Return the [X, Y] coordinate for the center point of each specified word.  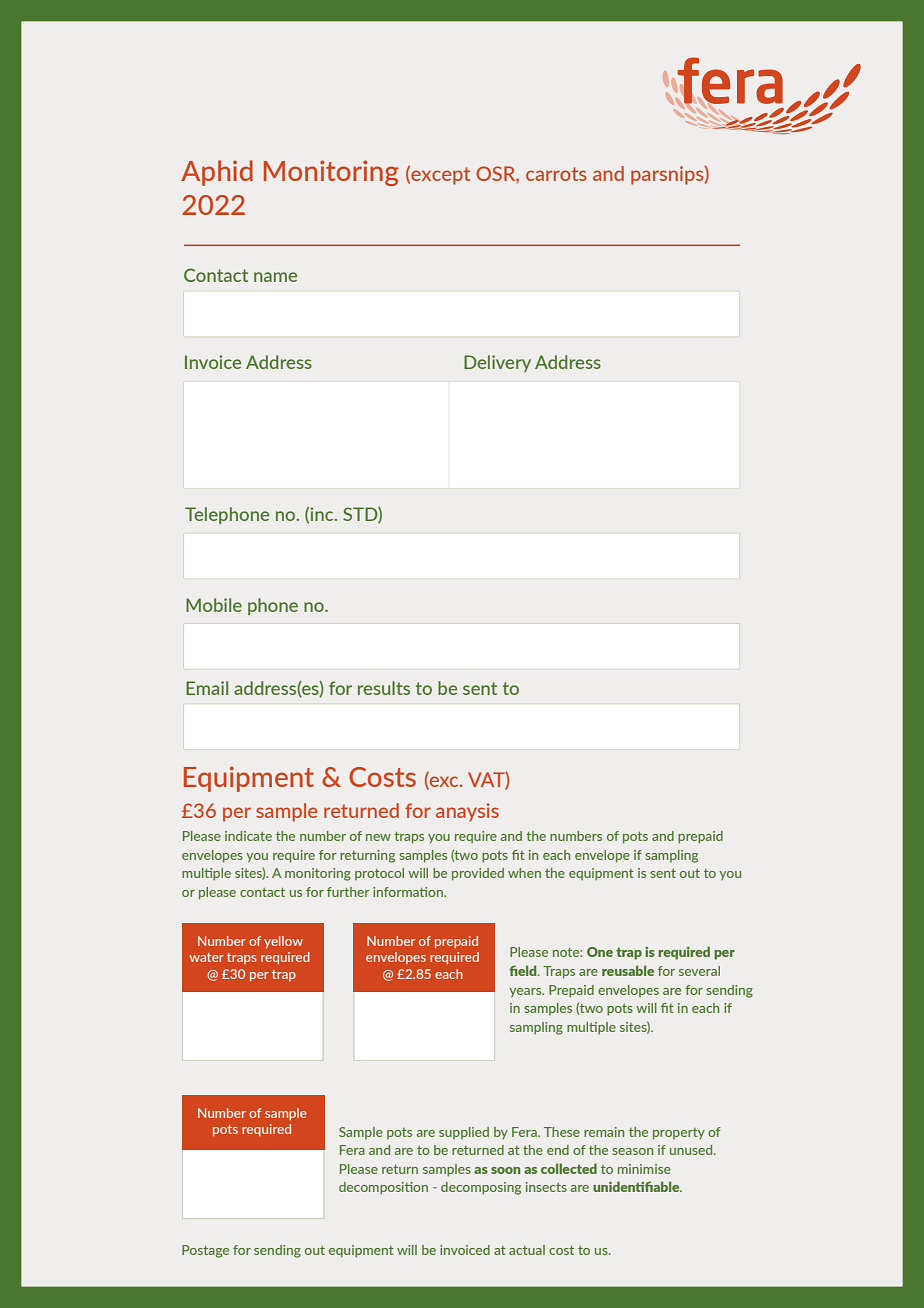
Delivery [497, 363]
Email [207, 688]
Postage [205, 1251]
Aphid [217, 173]
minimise [644, 1169]
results [384, 688]
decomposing [481, 1188]
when [524, 873]
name [275, 277]
